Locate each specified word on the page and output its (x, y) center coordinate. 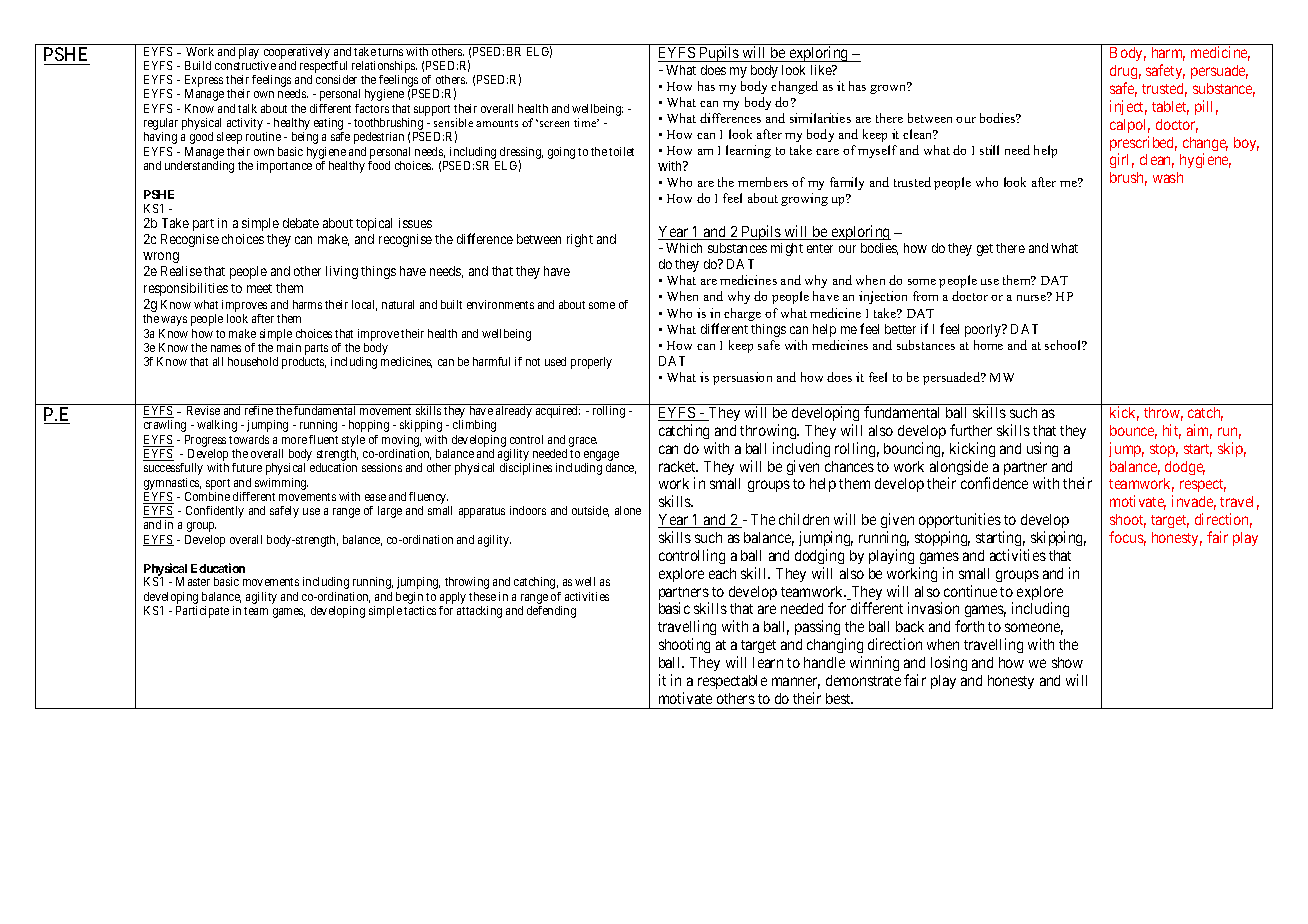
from (925, 296)
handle (824, 662)
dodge (1185, 468)
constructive (245, 65)
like (822, 70)
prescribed (1143, 145)
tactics (420, 610)
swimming (281, 484)
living (342, 272)
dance (621, 468)
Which (684, 248)
